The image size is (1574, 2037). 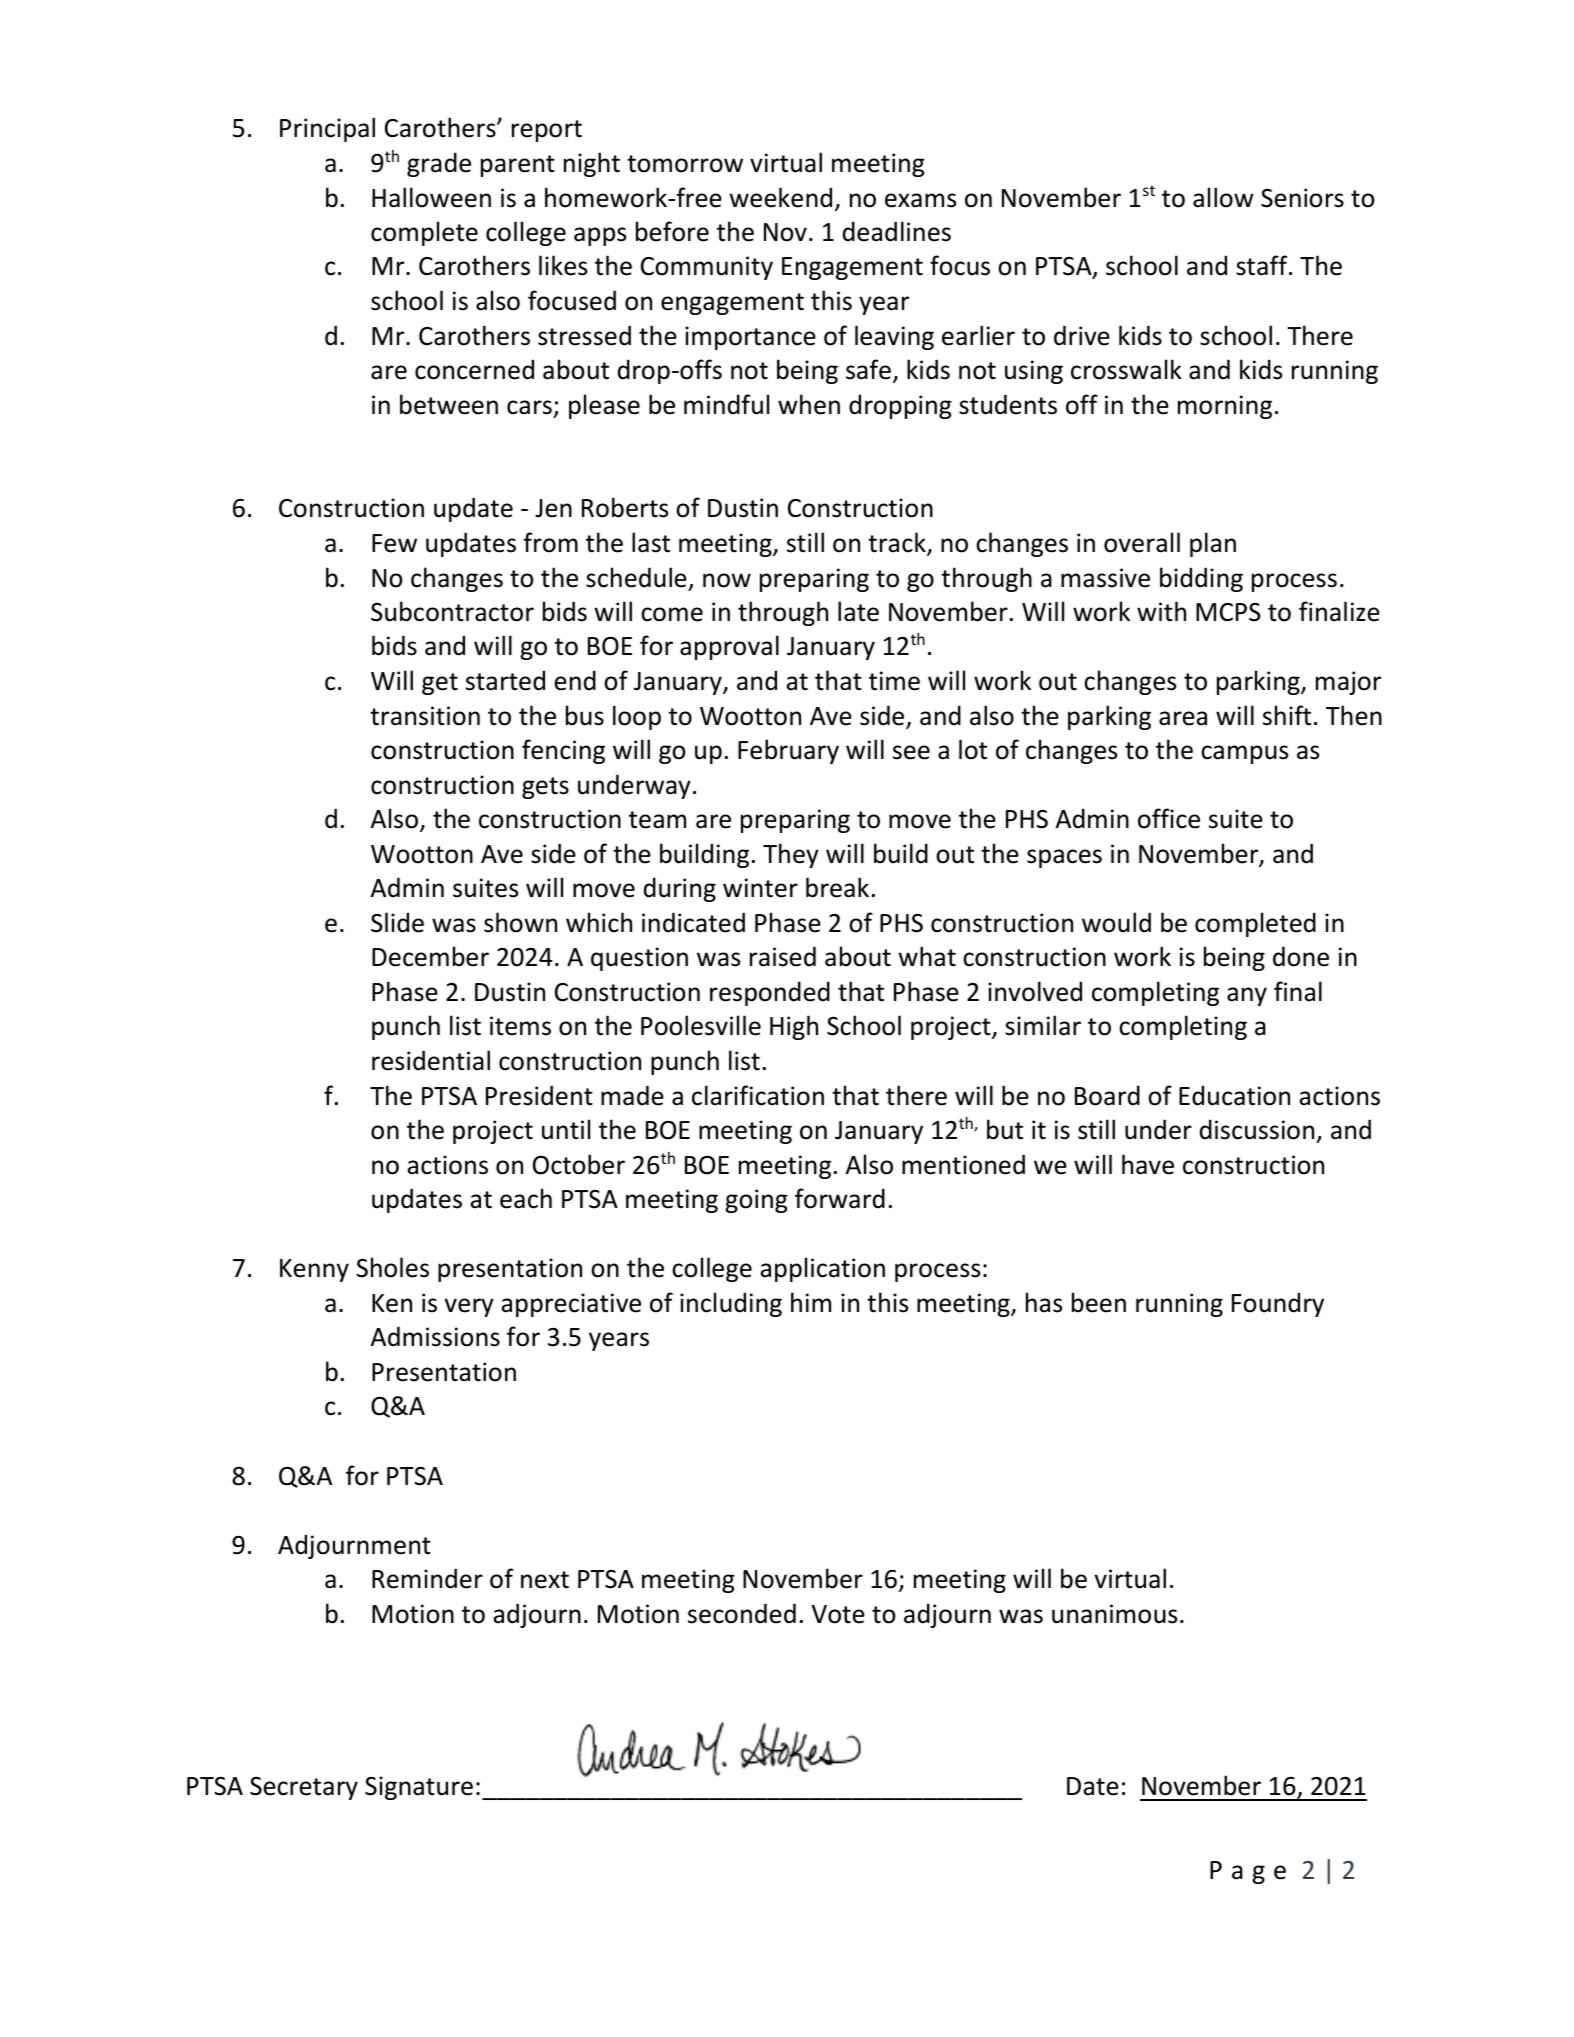 I want to click on any, so click(x=1247, y=996).
